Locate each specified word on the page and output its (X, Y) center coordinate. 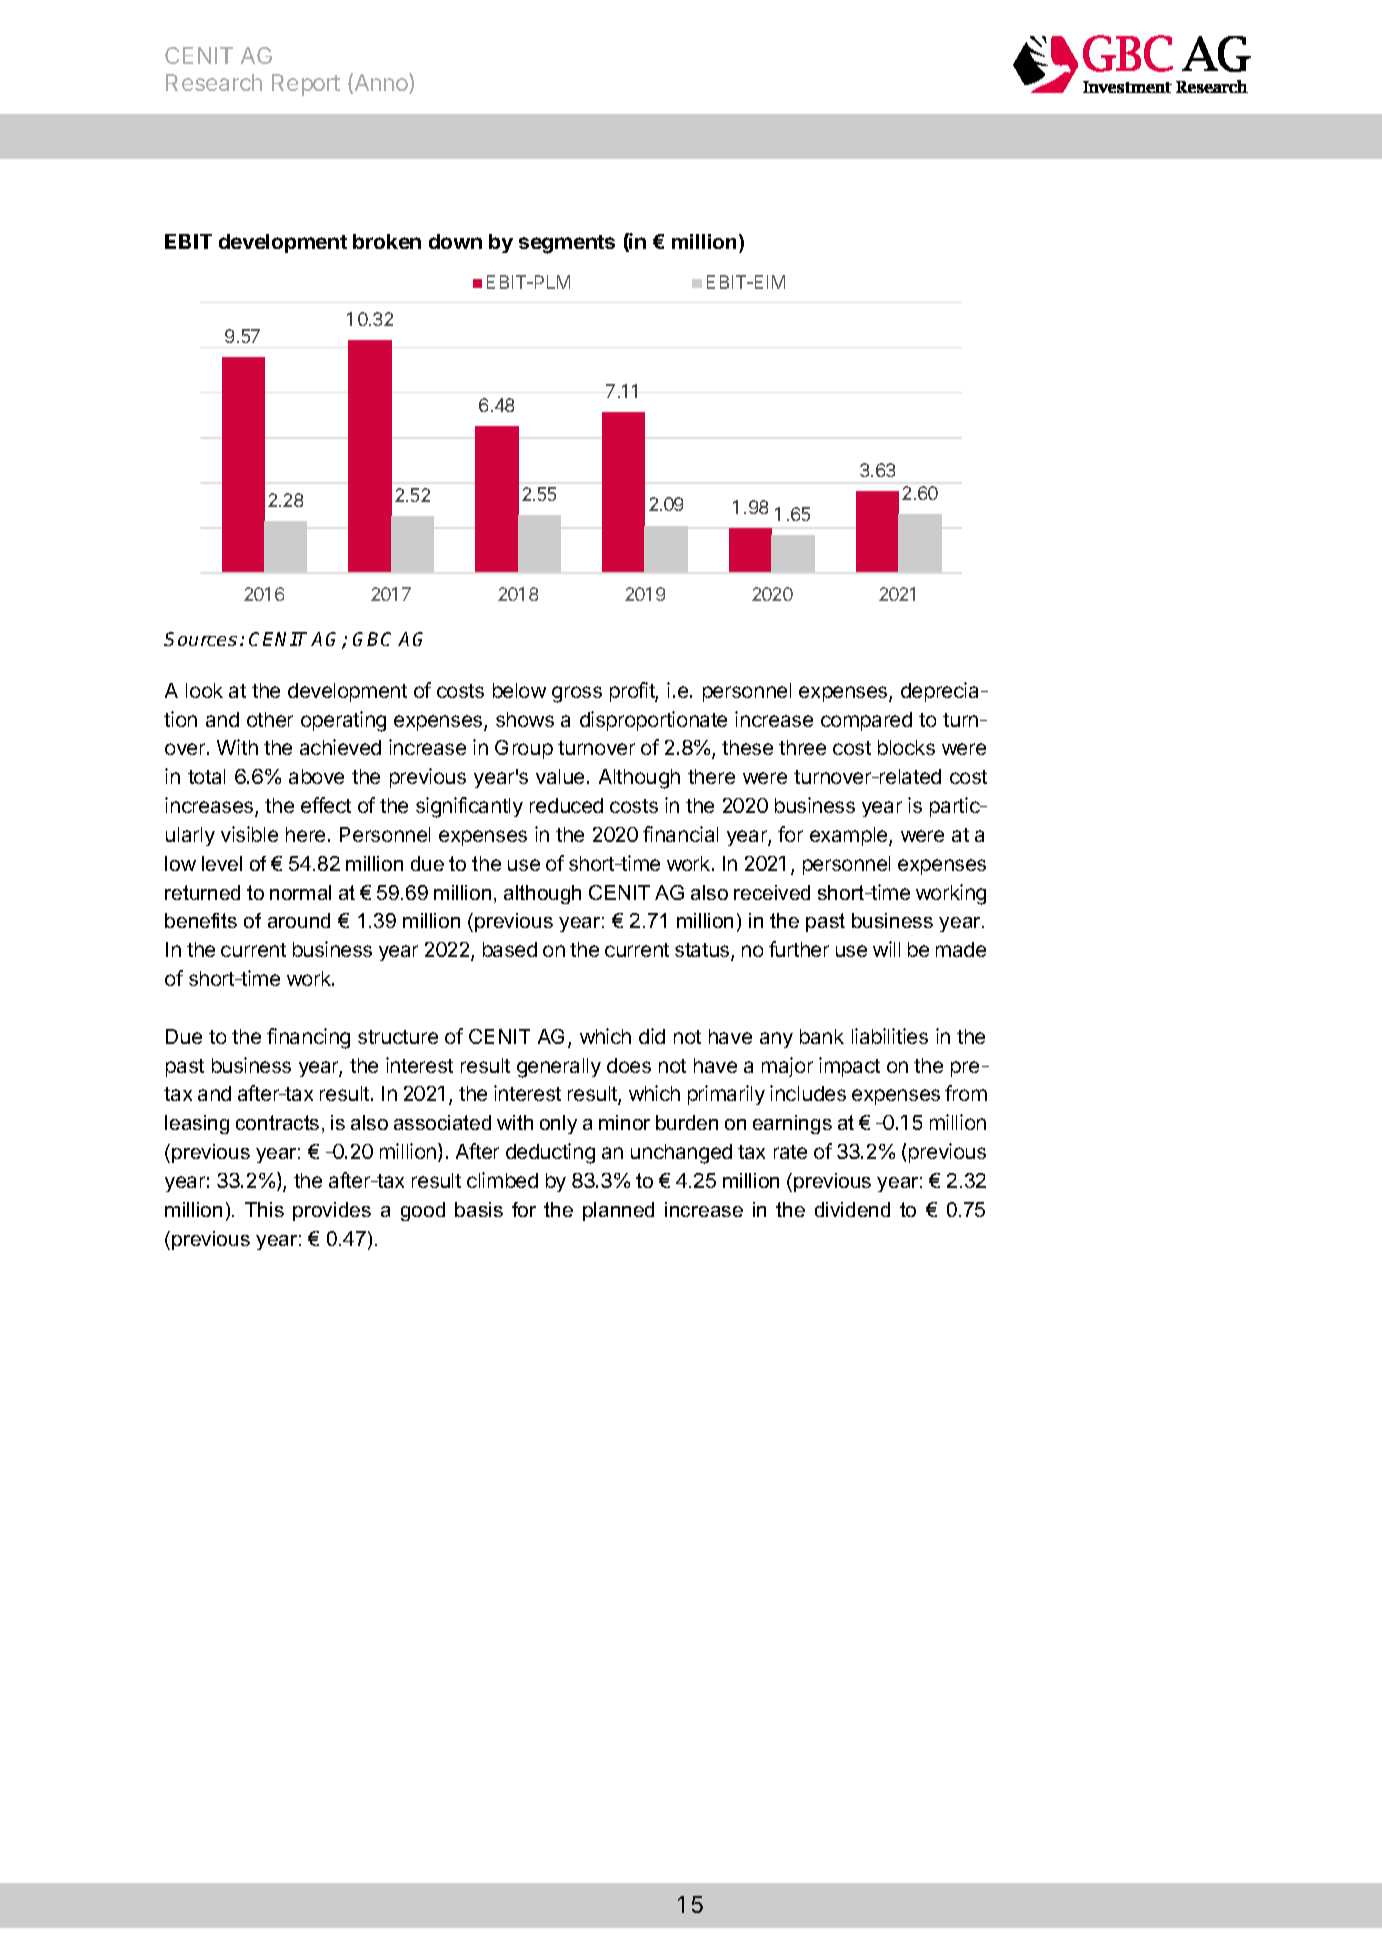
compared (866, 721)
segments (567, 244)
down (455, 241)
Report (306, 85)
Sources (200, 639)
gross (577, 694)
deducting (550, 1153)
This (264, 1209)
